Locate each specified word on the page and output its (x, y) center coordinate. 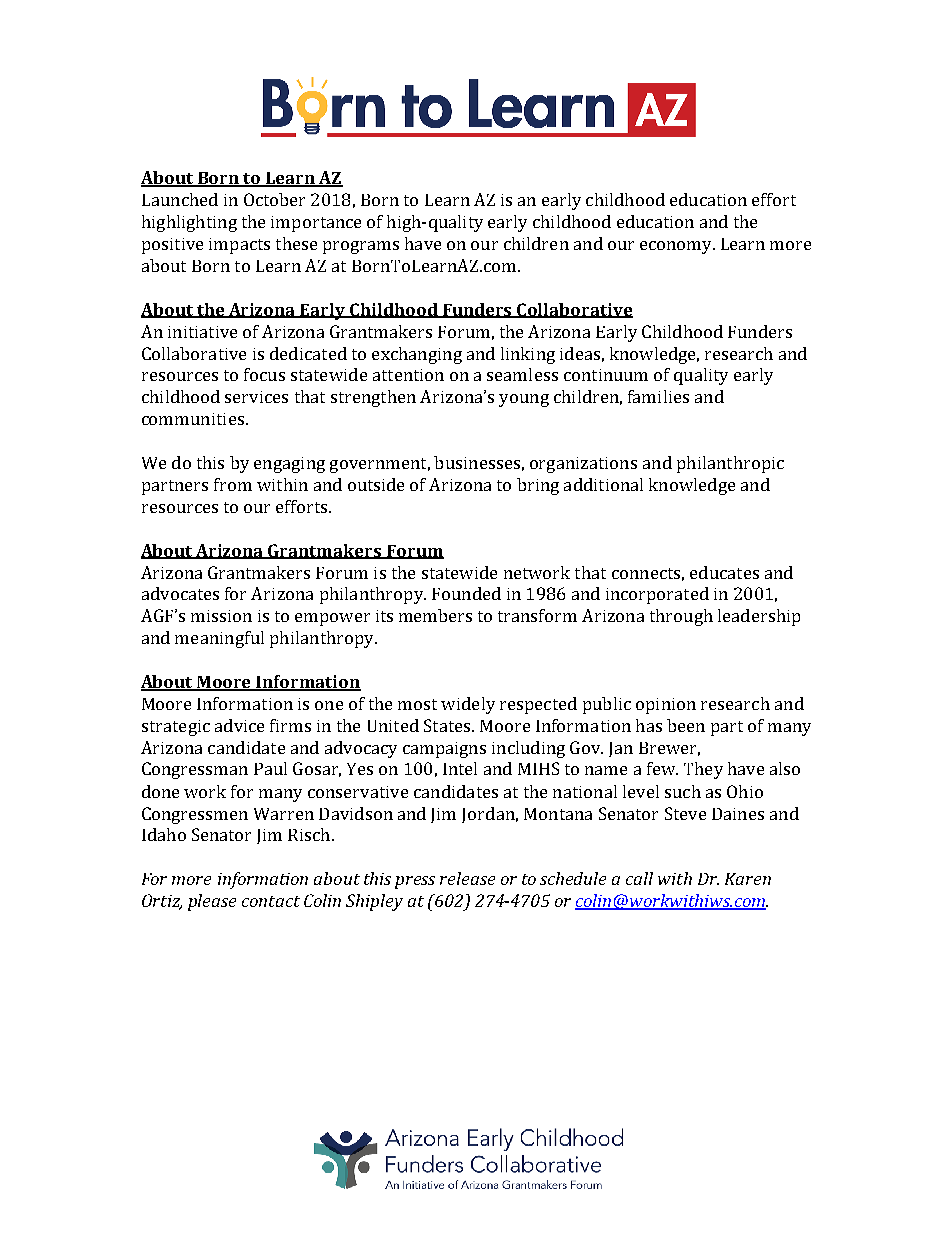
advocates (180, 593)
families (658, 396)
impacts (239, 246)
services (256, 397)
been (686, 725)
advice (239, 725)
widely (468, 705)
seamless (522, 374)
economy (677, 247)
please (212, 902)
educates (724, 572)
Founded (466, 593)
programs (361, 247)
